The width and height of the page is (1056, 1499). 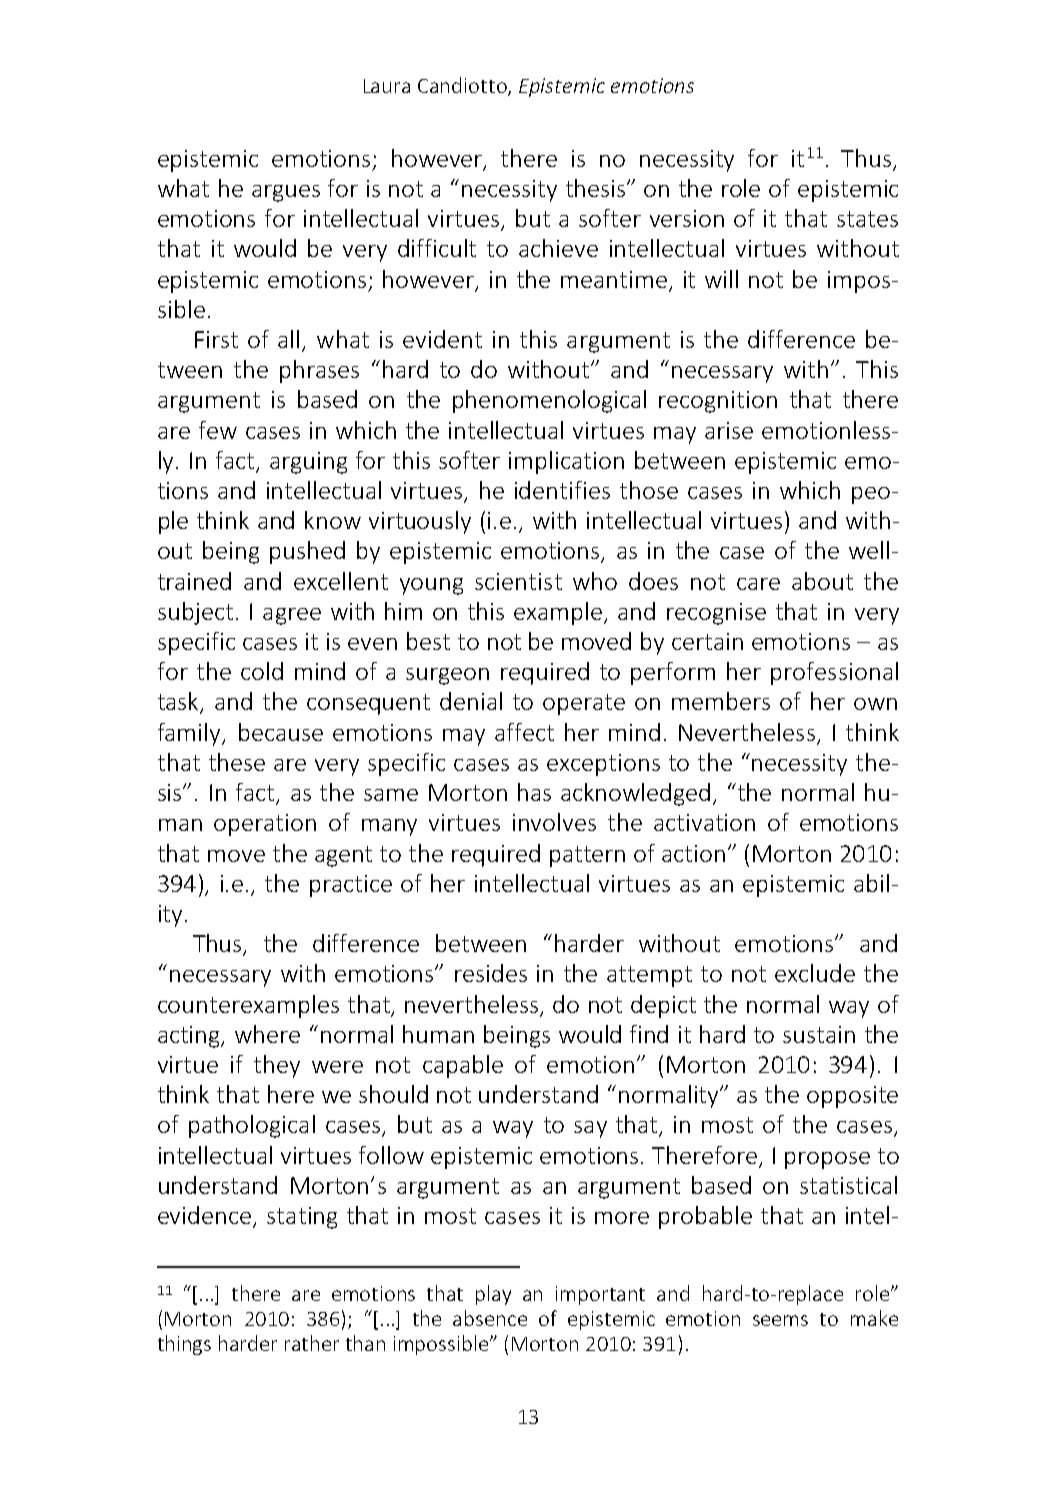 What do you see at coordinates (597, 188) in the page?
I see `thesis` at bounding box center [597, 188].
